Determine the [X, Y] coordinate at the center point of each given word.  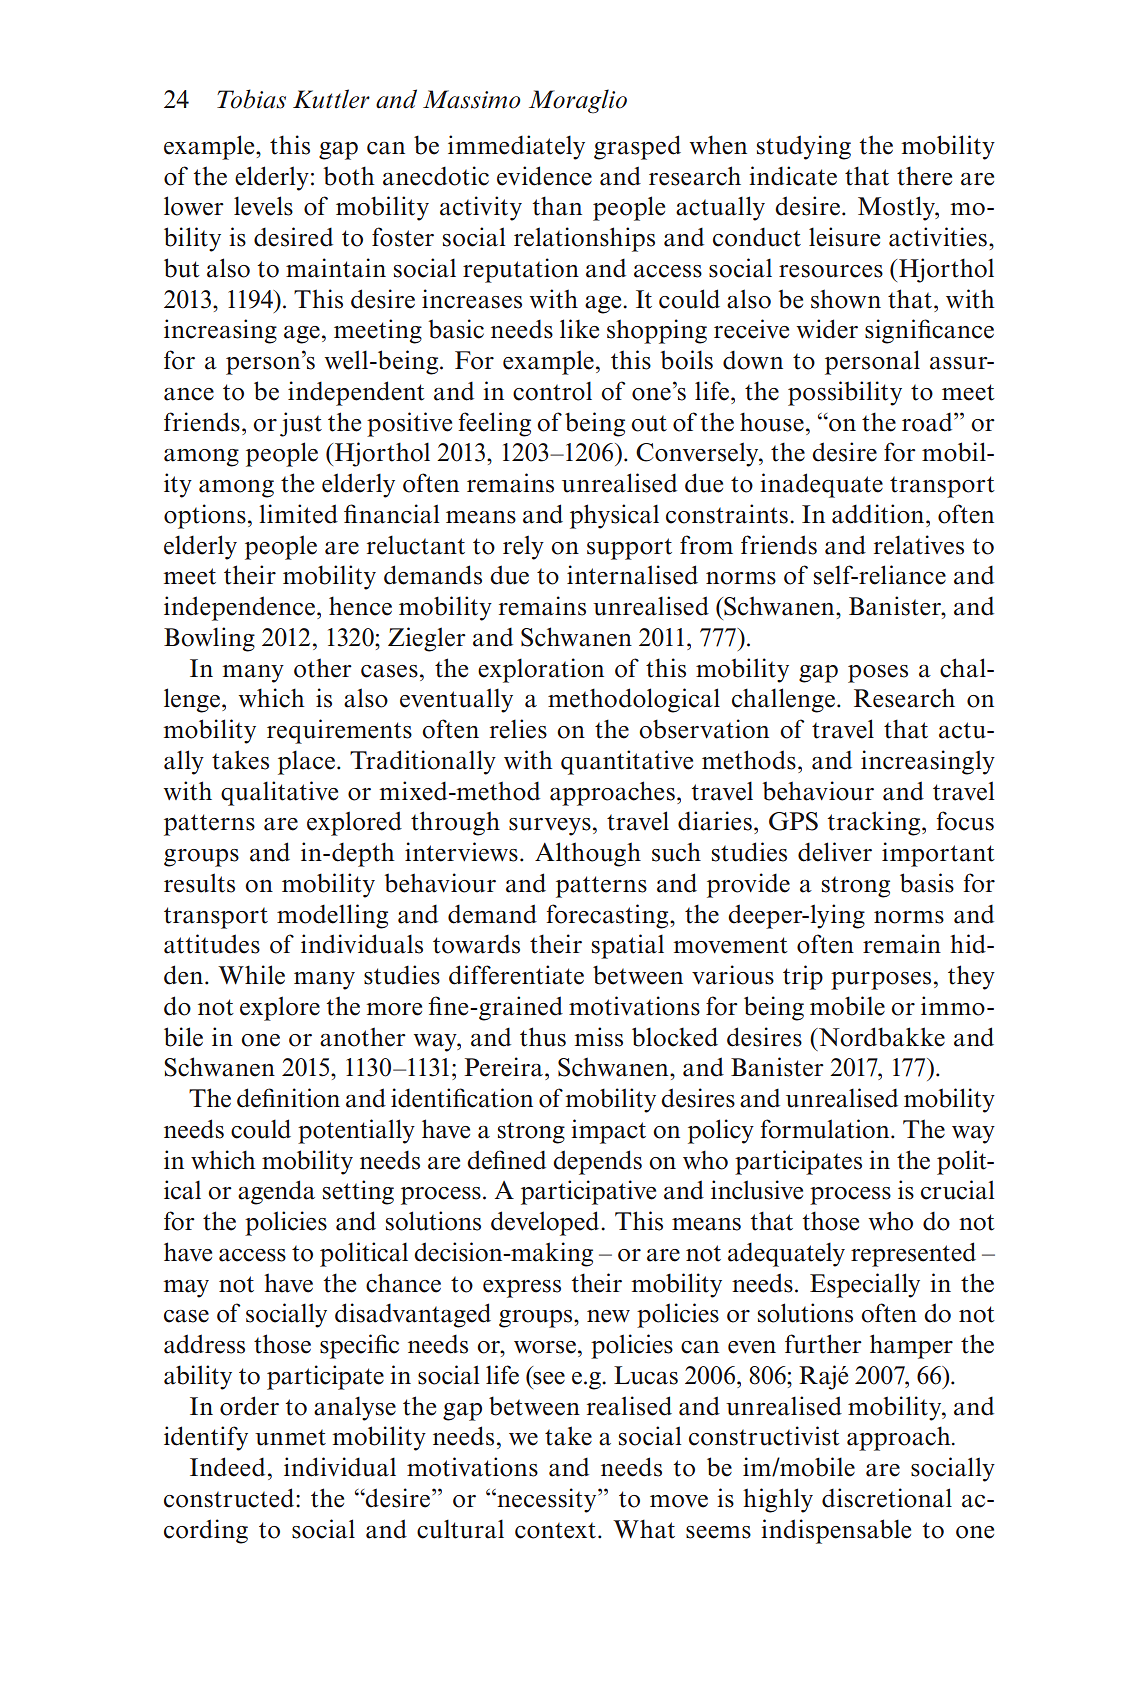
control [552, 391]
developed [546, 1223]
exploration [541, 670]
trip [803, 977]
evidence [544, 176]
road [928, 422]
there [924, 176]
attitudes [212, 944]
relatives [919, 545]
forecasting [608, 916]
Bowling [209, 639]
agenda [276, 1192]
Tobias [251, 99]
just [301, 424]
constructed [230, 1498]
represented [913, 1254]
